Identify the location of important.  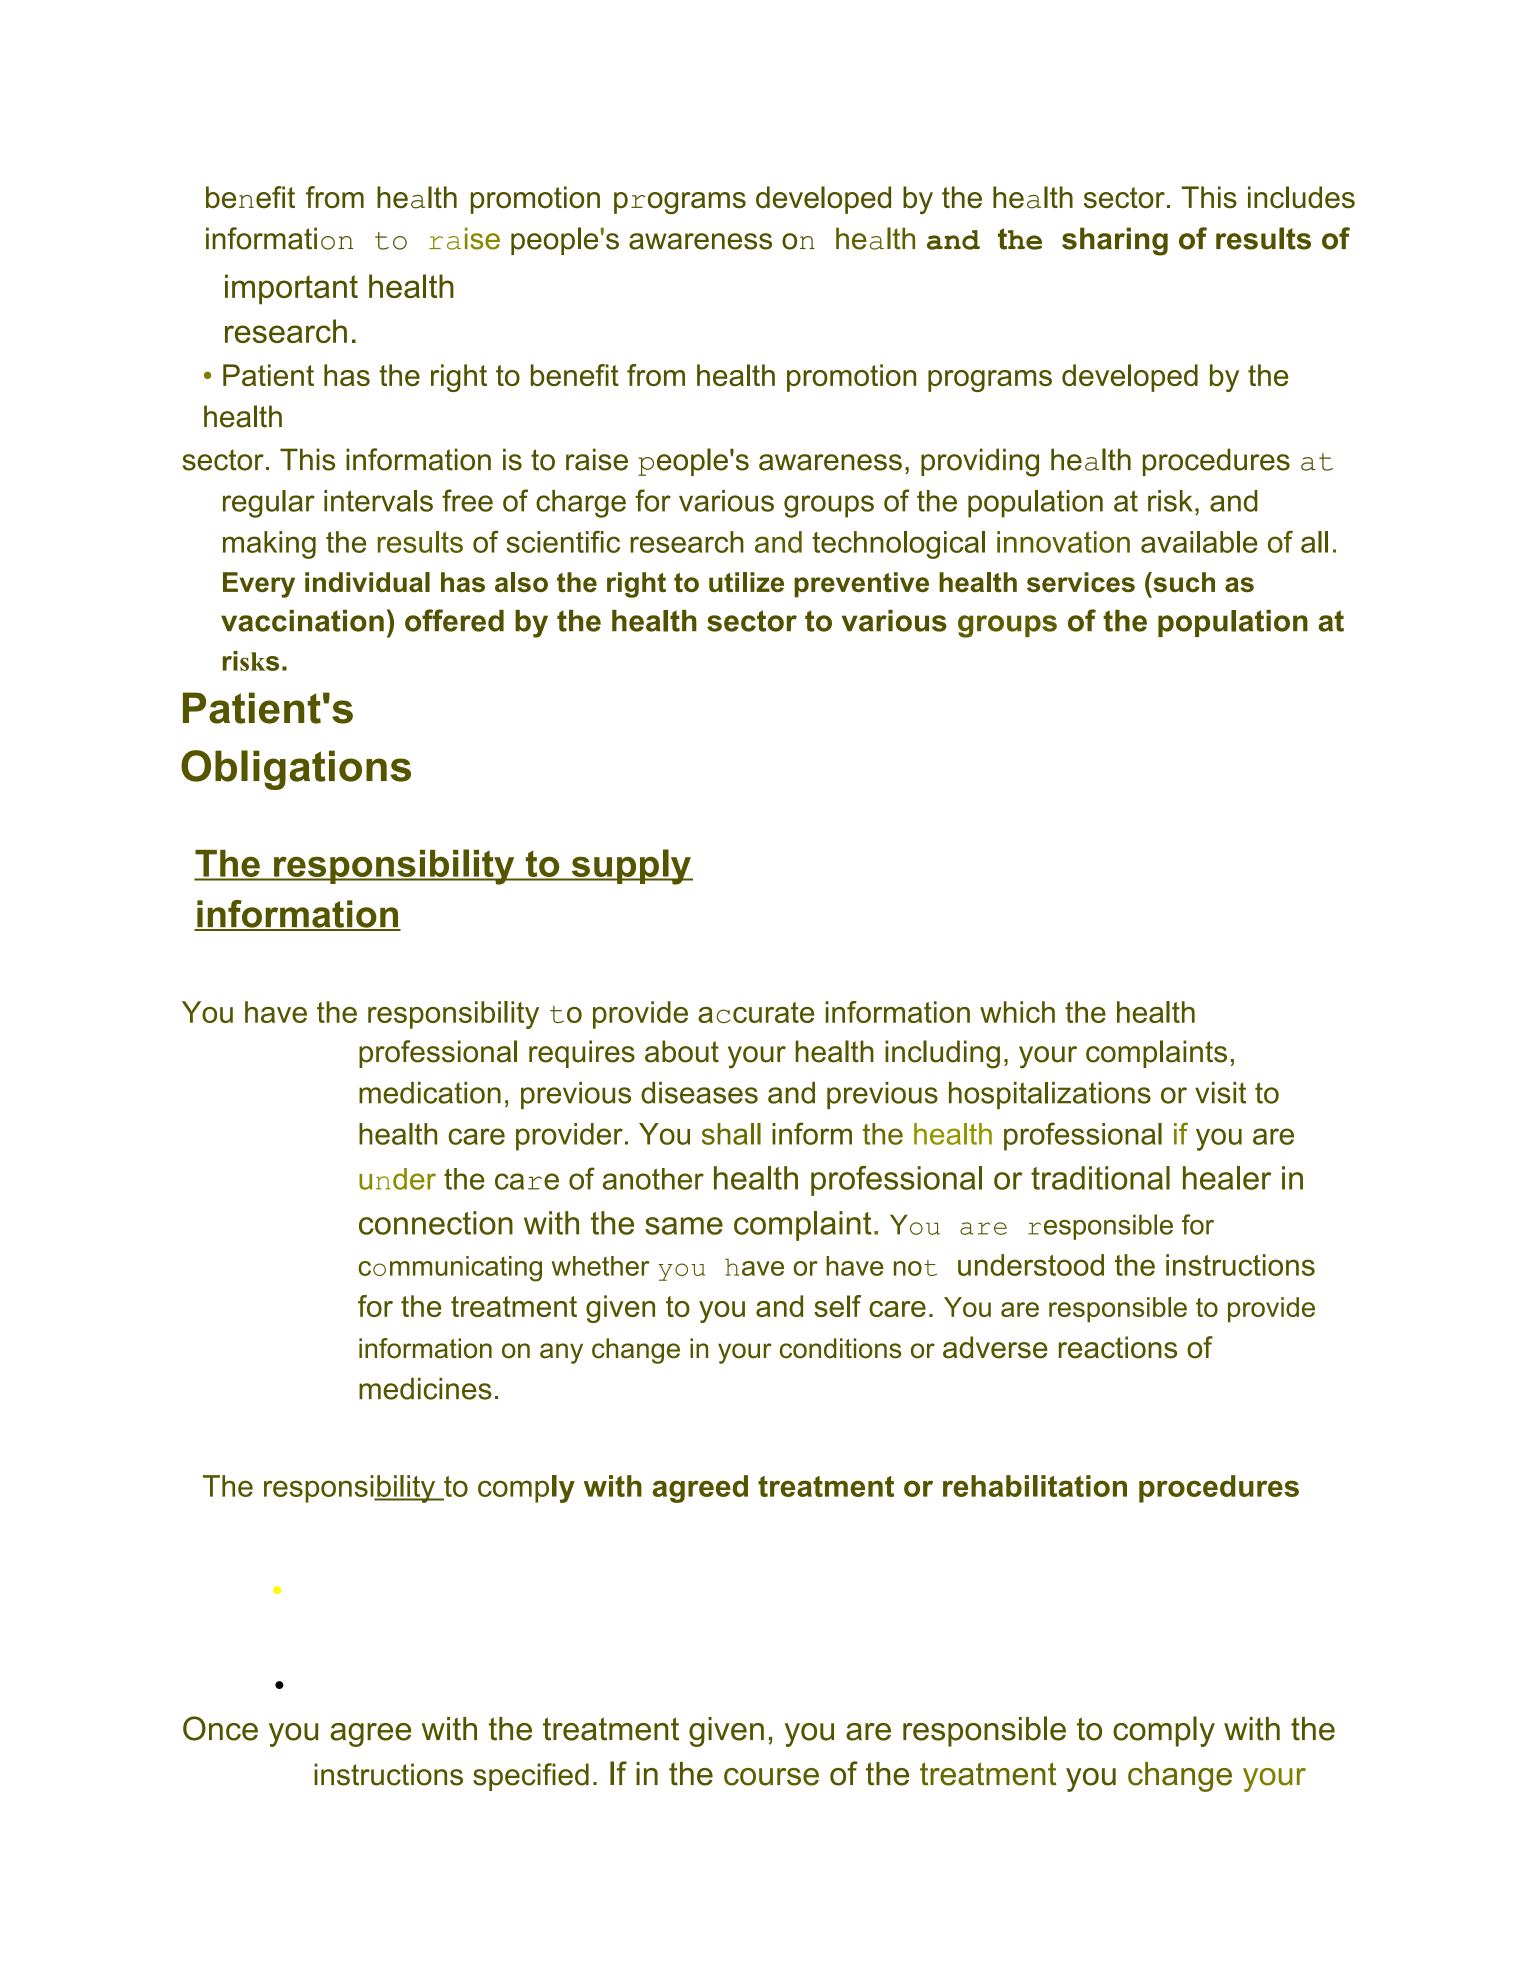
(291, 289).
